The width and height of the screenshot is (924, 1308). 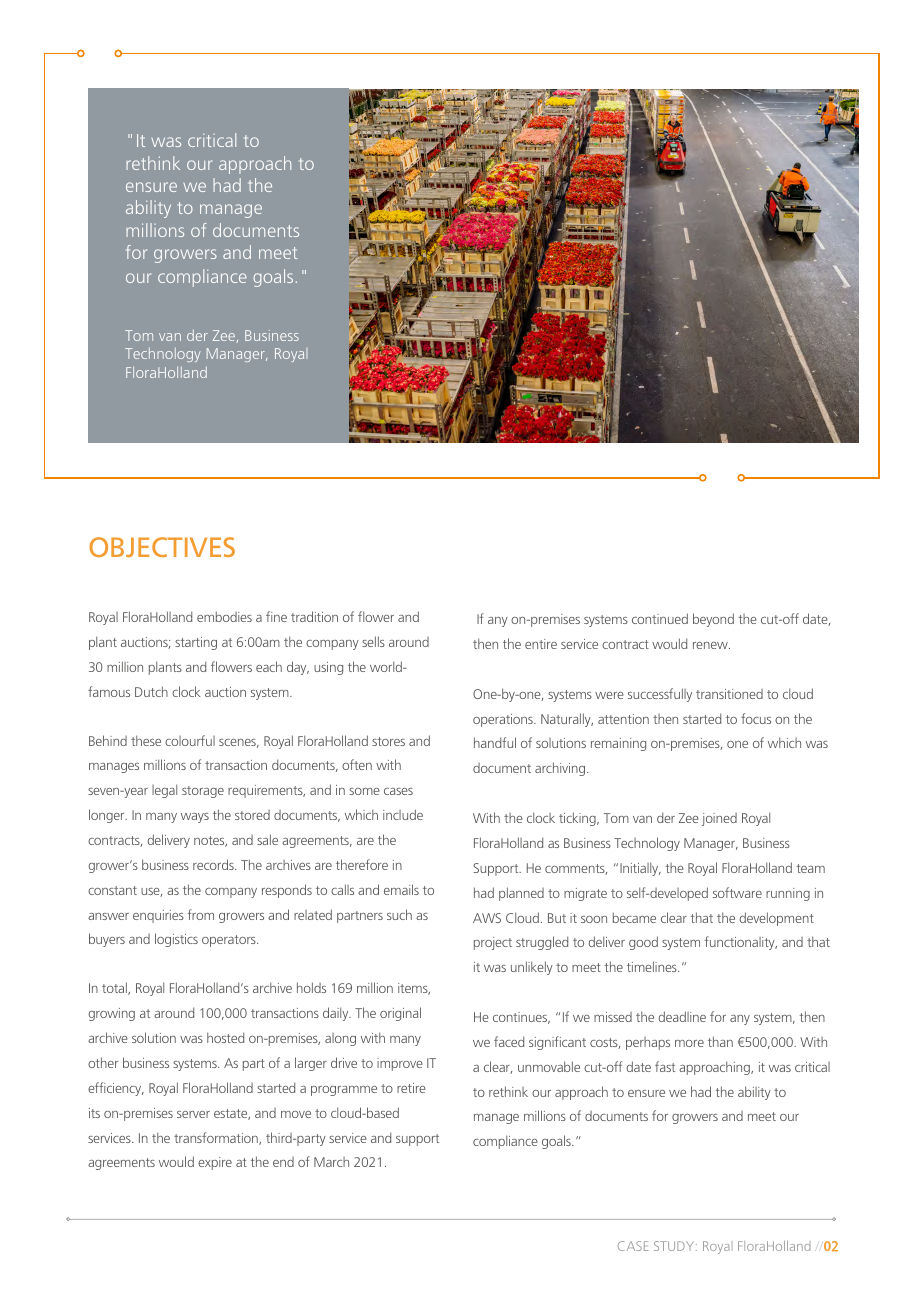 What do you see at coordinates (720, 1041) in the screenshot?
I see `than` at bounding box center [720, 1041].
